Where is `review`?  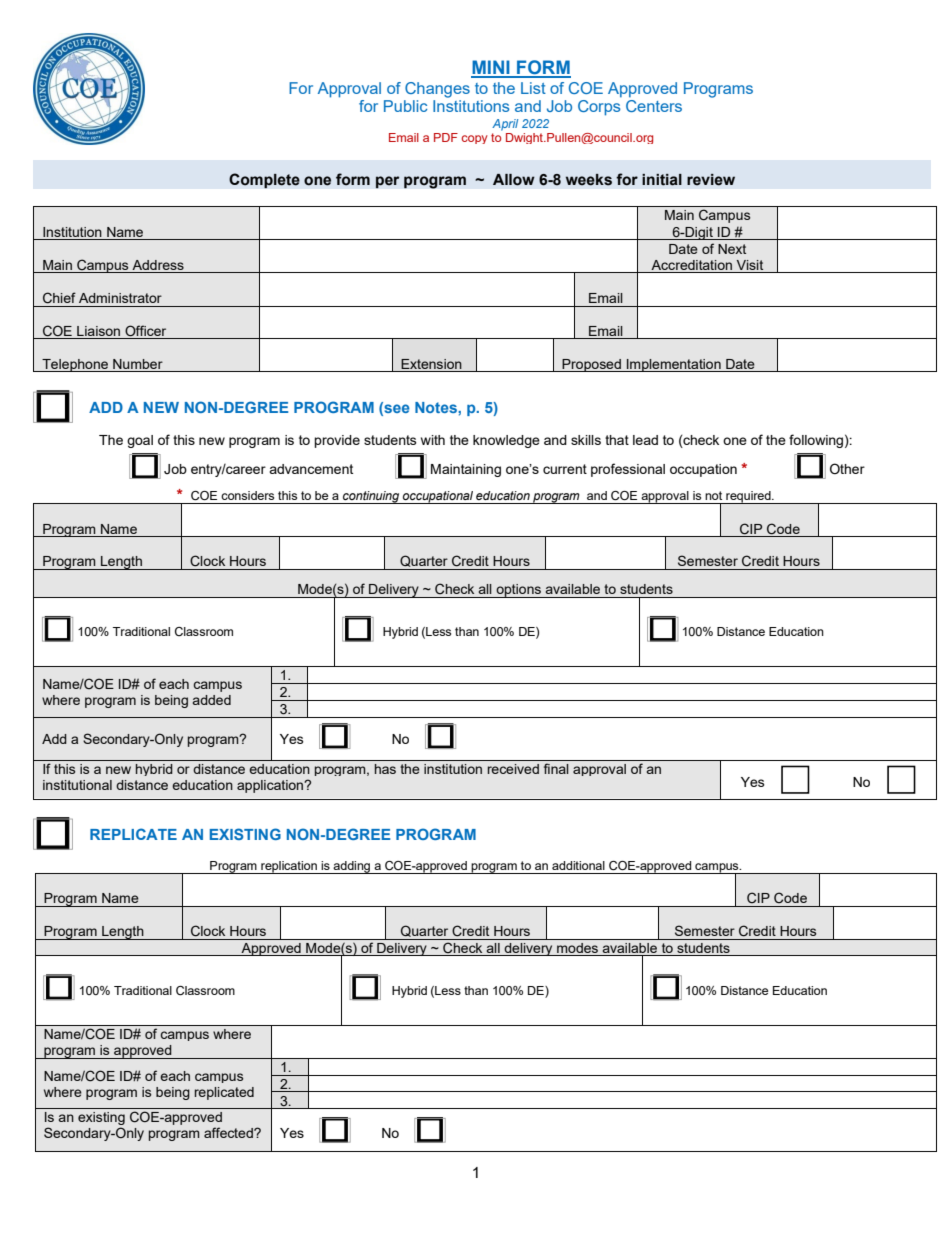
review is located at coordinates (711, 180).
